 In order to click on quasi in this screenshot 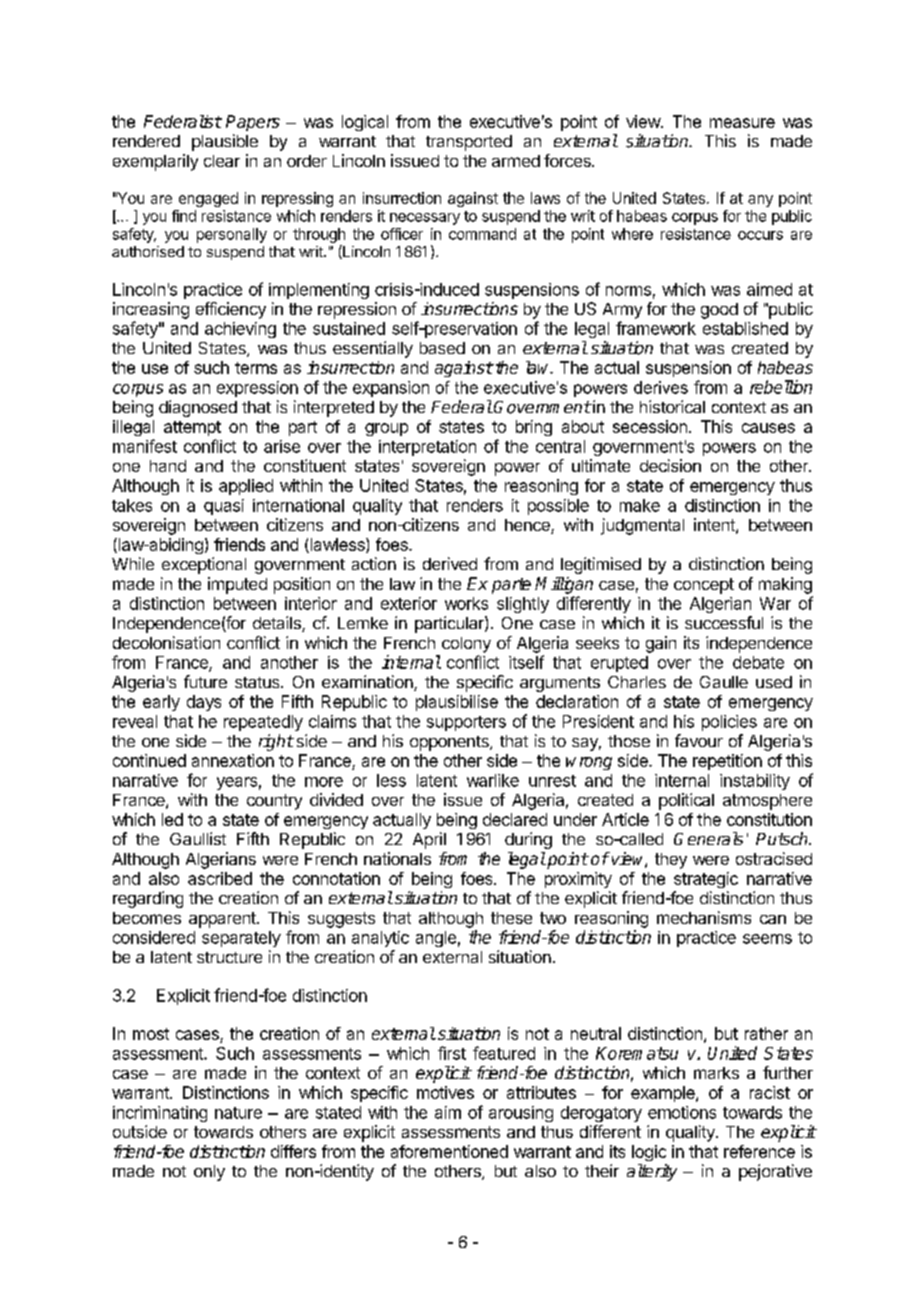, I will do `click(224, 507)`.
